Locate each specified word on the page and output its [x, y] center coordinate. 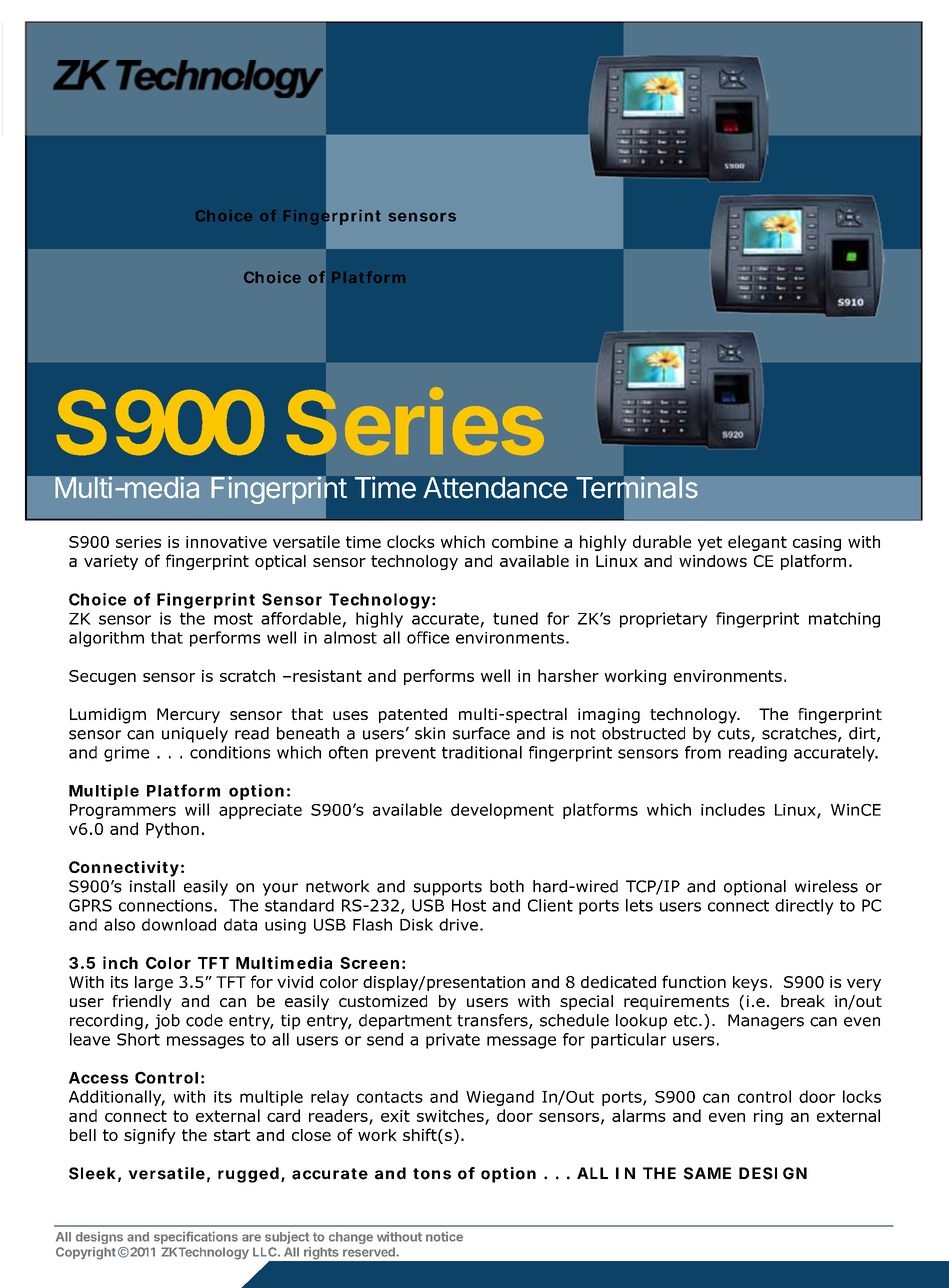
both [507, 886]
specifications [196, 1237]
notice [444, 1237]
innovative [226, 542]
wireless [826, 886]
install [152, 886]
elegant [757, 543]
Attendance [495, 488]
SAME [707, 1173]
